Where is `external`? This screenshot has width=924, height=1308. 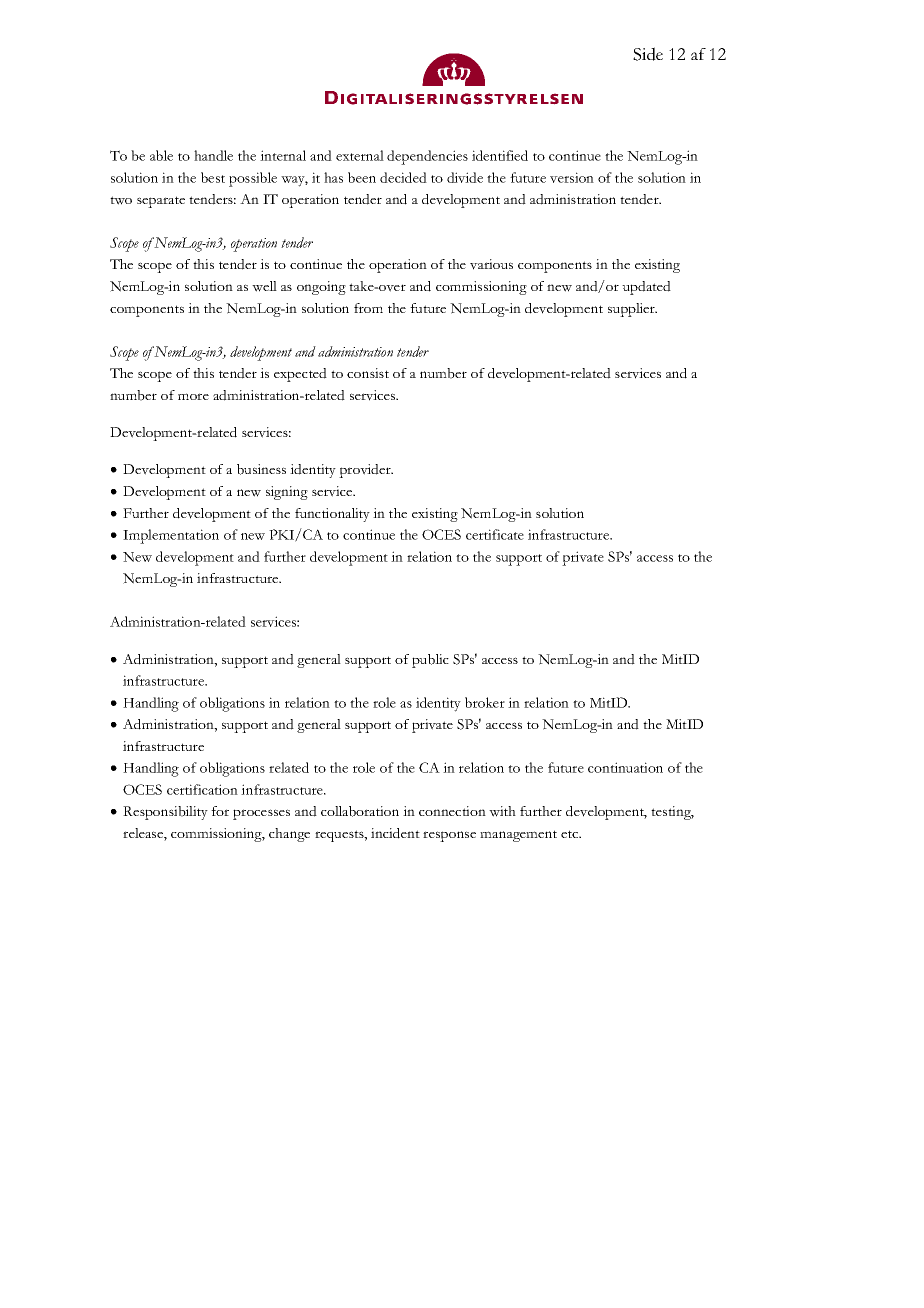
external is located at coordinates (360, 155).
